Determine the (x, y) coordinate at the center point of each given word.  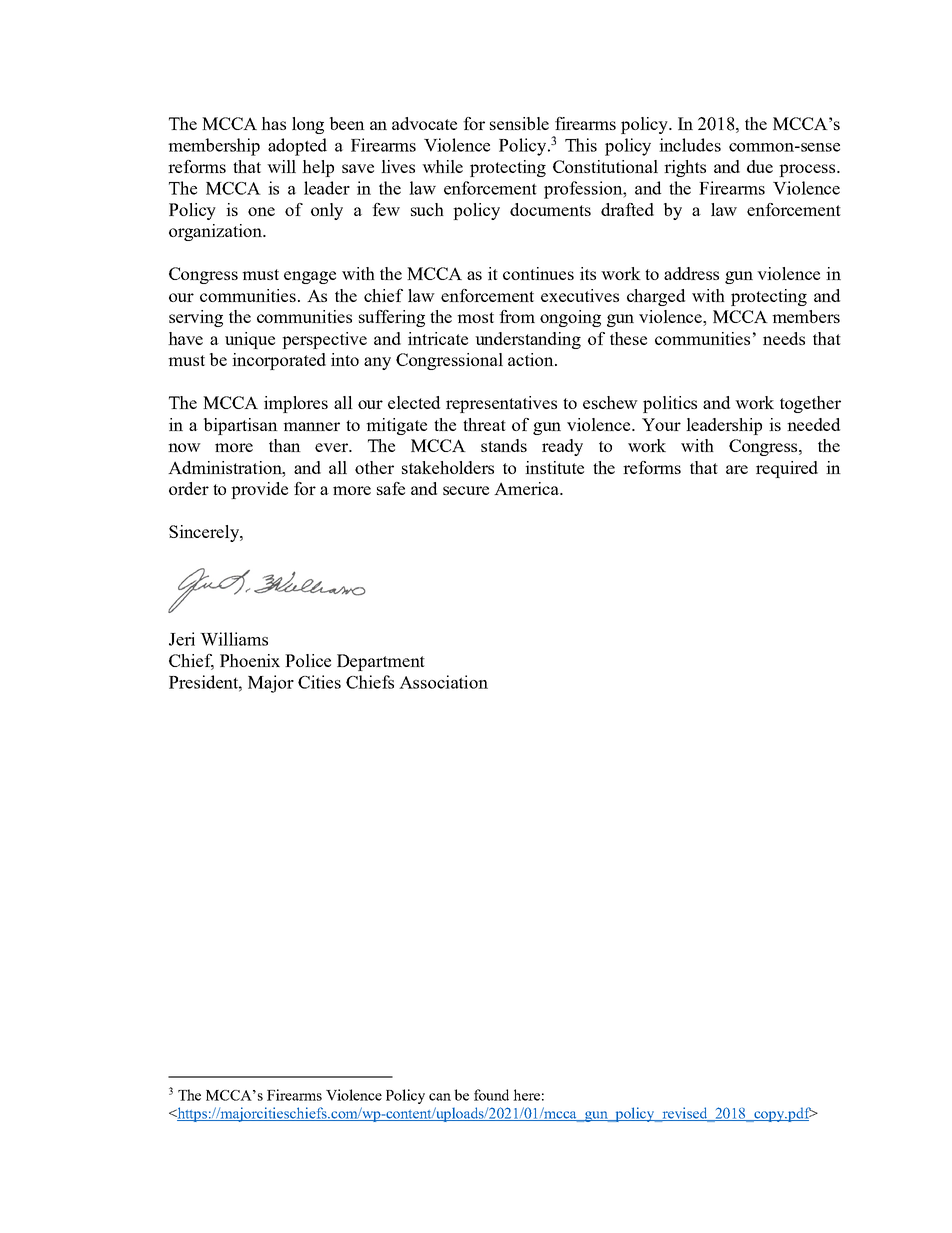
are (737, 469)
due (760, 166)
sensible (519, 123)
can (440, 1097)
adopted (297, 147)
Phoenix (250, 660)
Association (443, 682)
